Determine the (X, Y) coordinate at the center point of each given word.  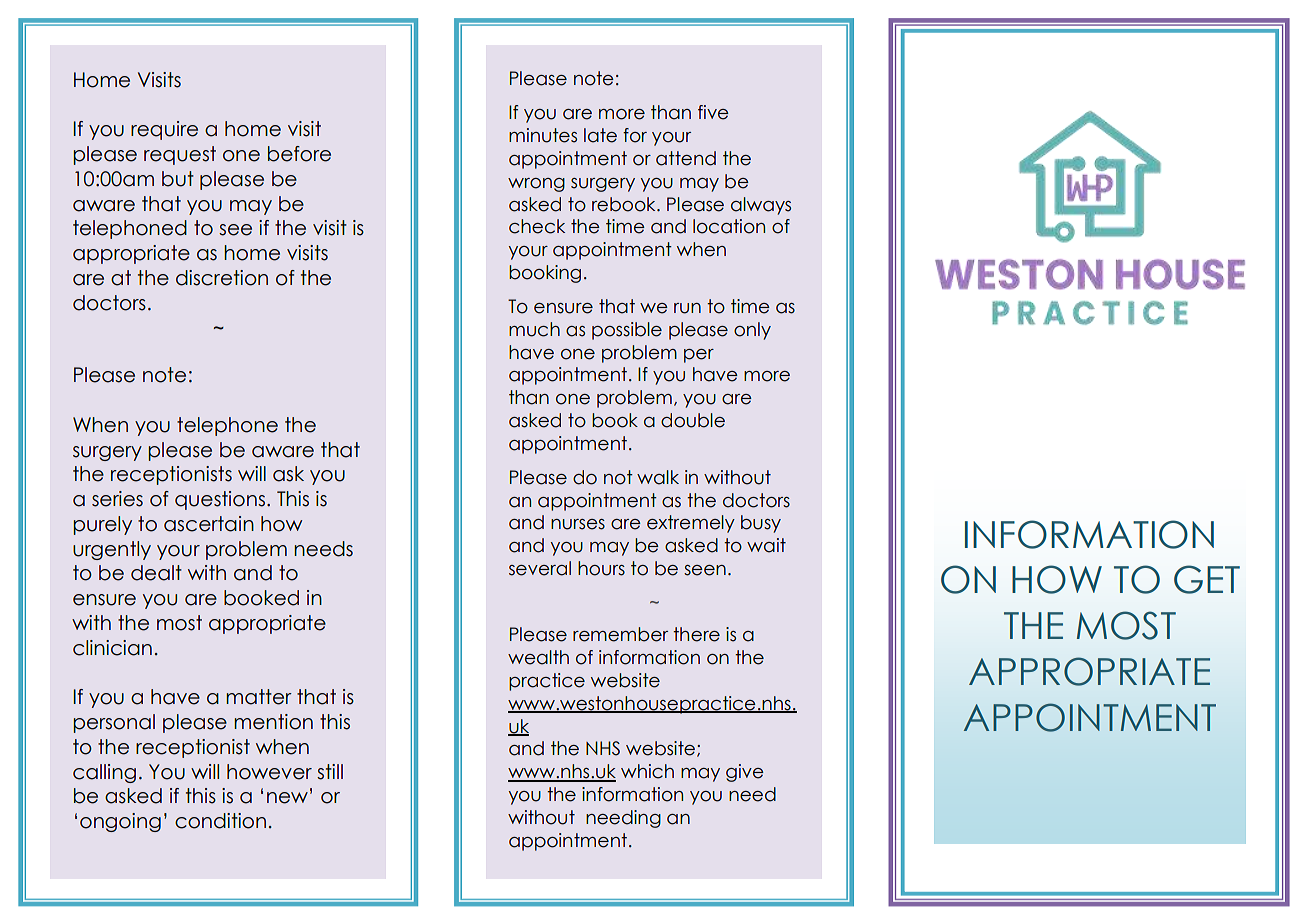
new (287, 798)
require (164, 130)
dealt (156, 573)
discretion (222, 278)
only (752, 331)
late (600, 135)
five (713, 112)
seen (705, 570)
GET (1207, 579)
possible (627, 331)
